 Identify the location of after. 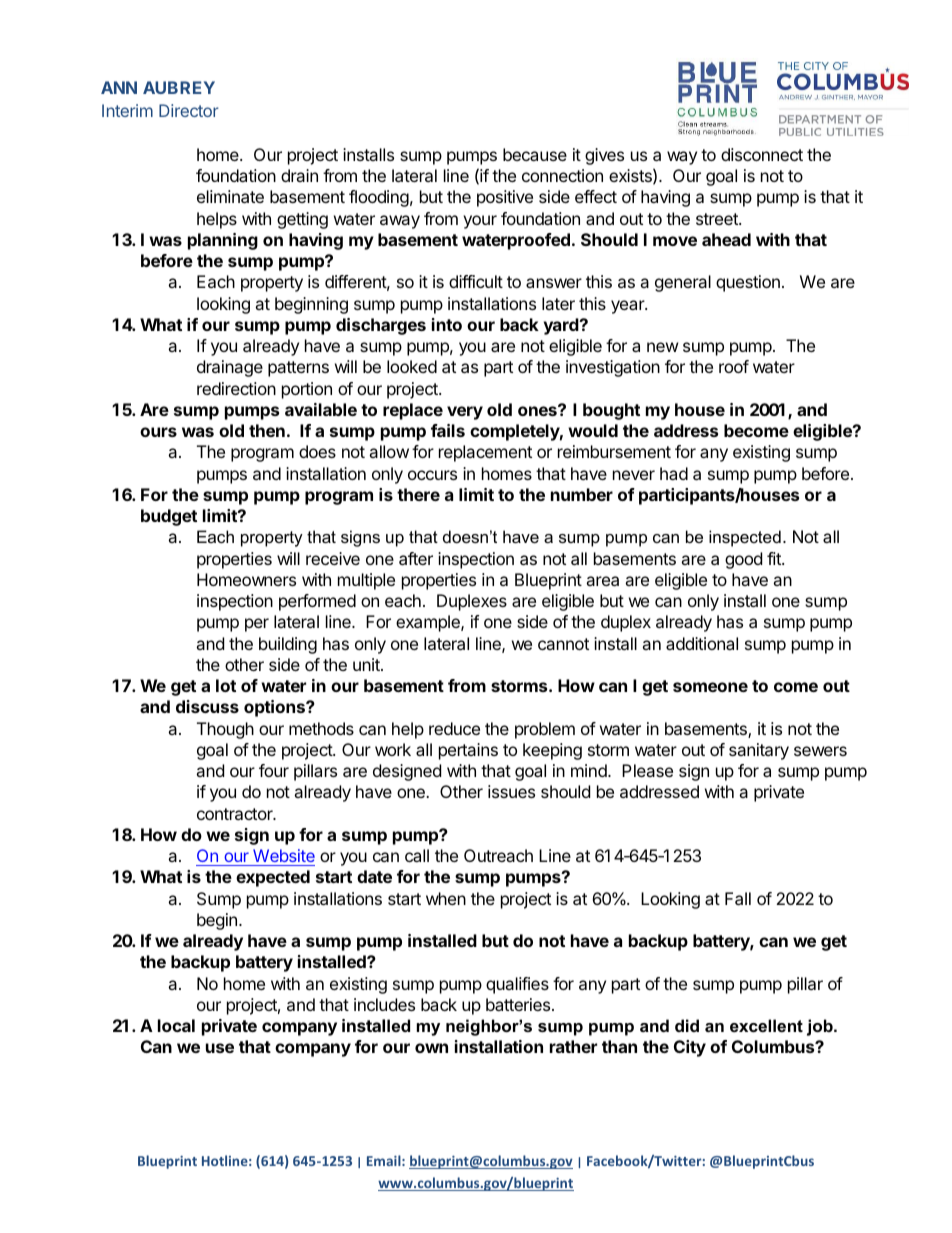
(416, 558).
